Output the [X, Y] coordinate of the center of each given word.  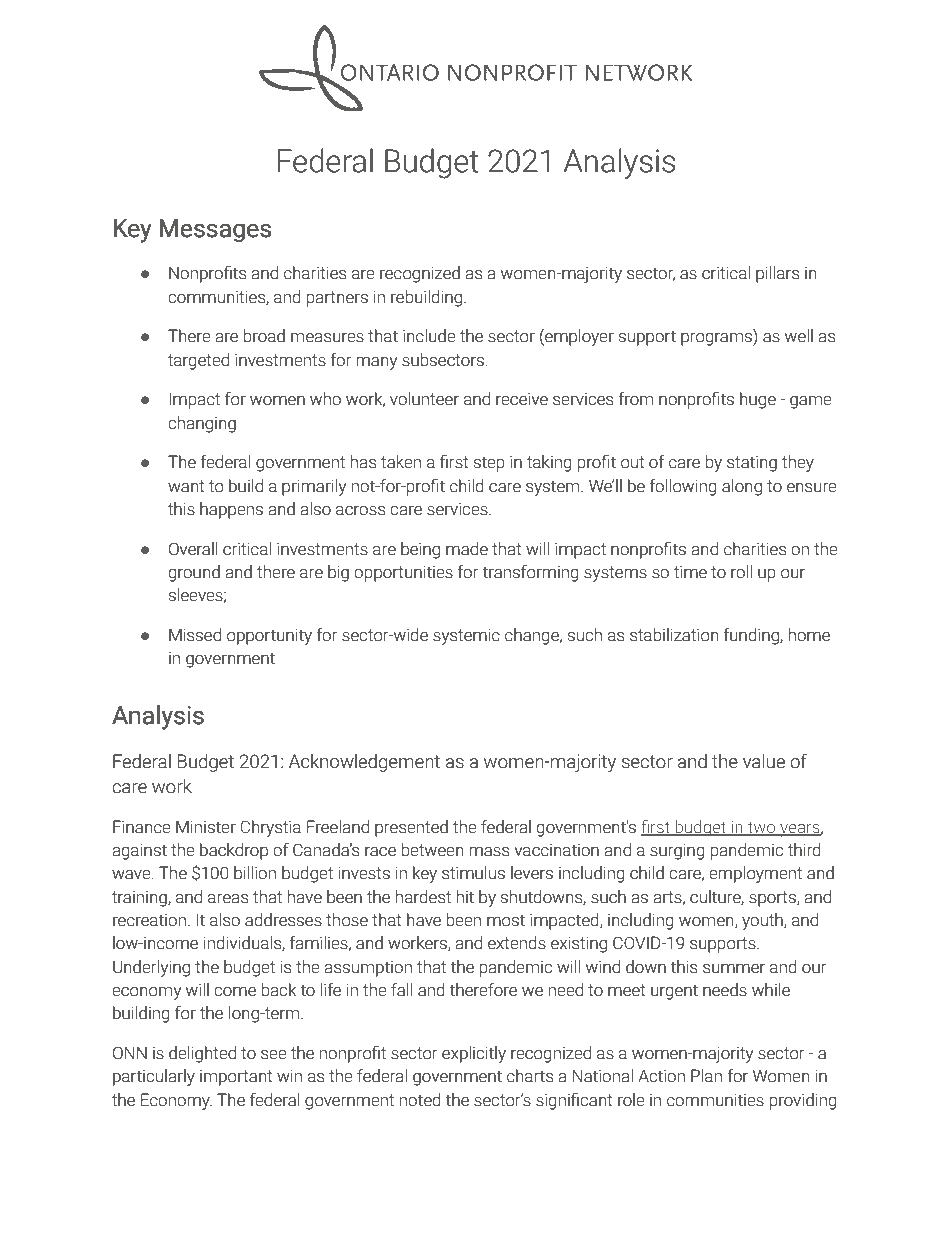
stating [752, 463]
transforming [531, 573]
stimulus [473, 873]
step [489, 464]
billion [255, 873]
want [186, 486]
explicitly [474, 1054]
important [236, 1078]
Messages [215, 230]
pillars [777, 274]
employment [755, 874]
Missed [195, 635]
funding [752, 636]
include [429, 336]
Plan [706, 1076]
